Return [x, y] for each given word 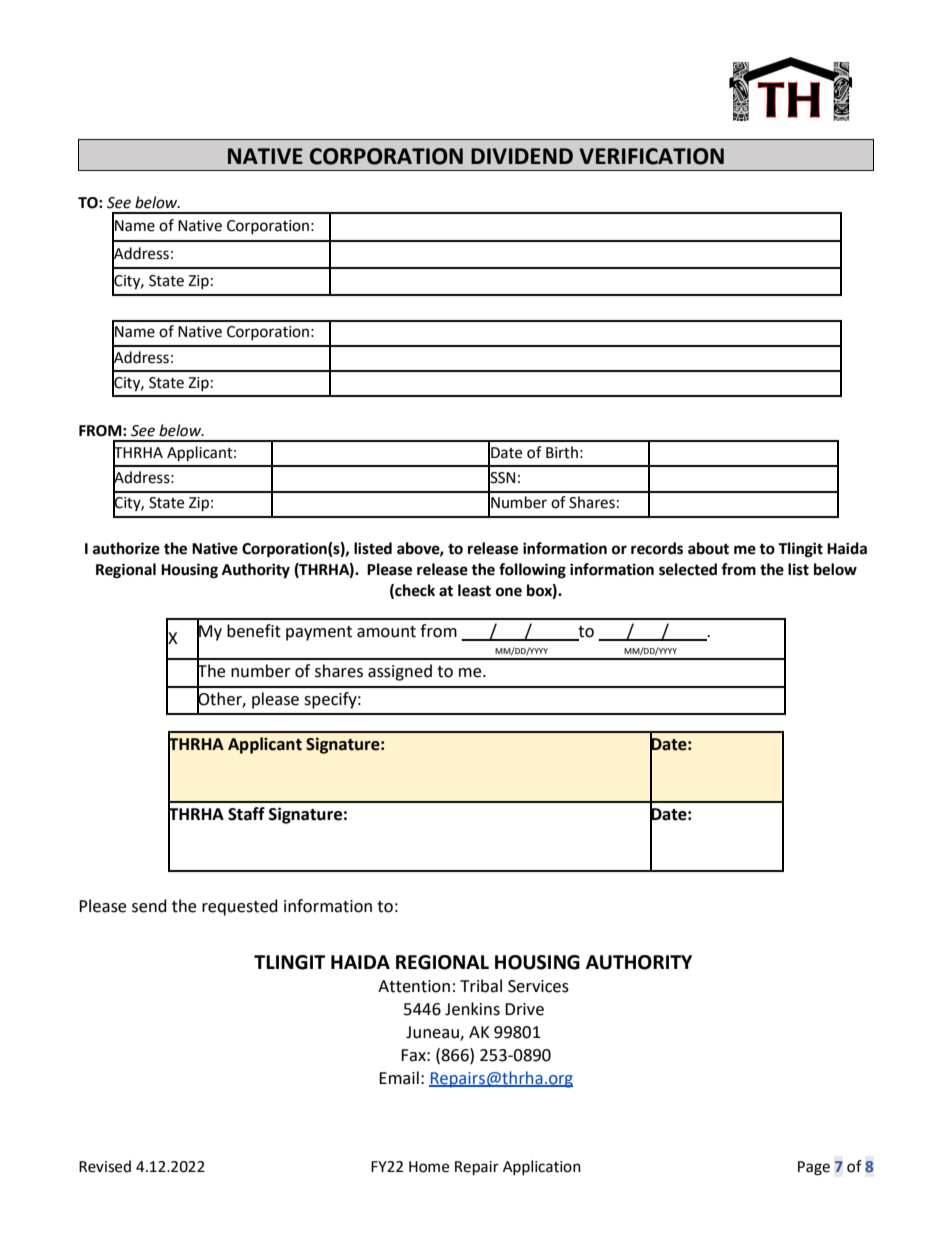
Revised [105, 1166]
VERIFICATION [651, 156]
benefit [254, 631]
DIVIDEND [522, 156]
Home [429, 1167]
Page [814, 1168]
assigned [400, 672]
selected [688, 569]
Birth [562, 452]
